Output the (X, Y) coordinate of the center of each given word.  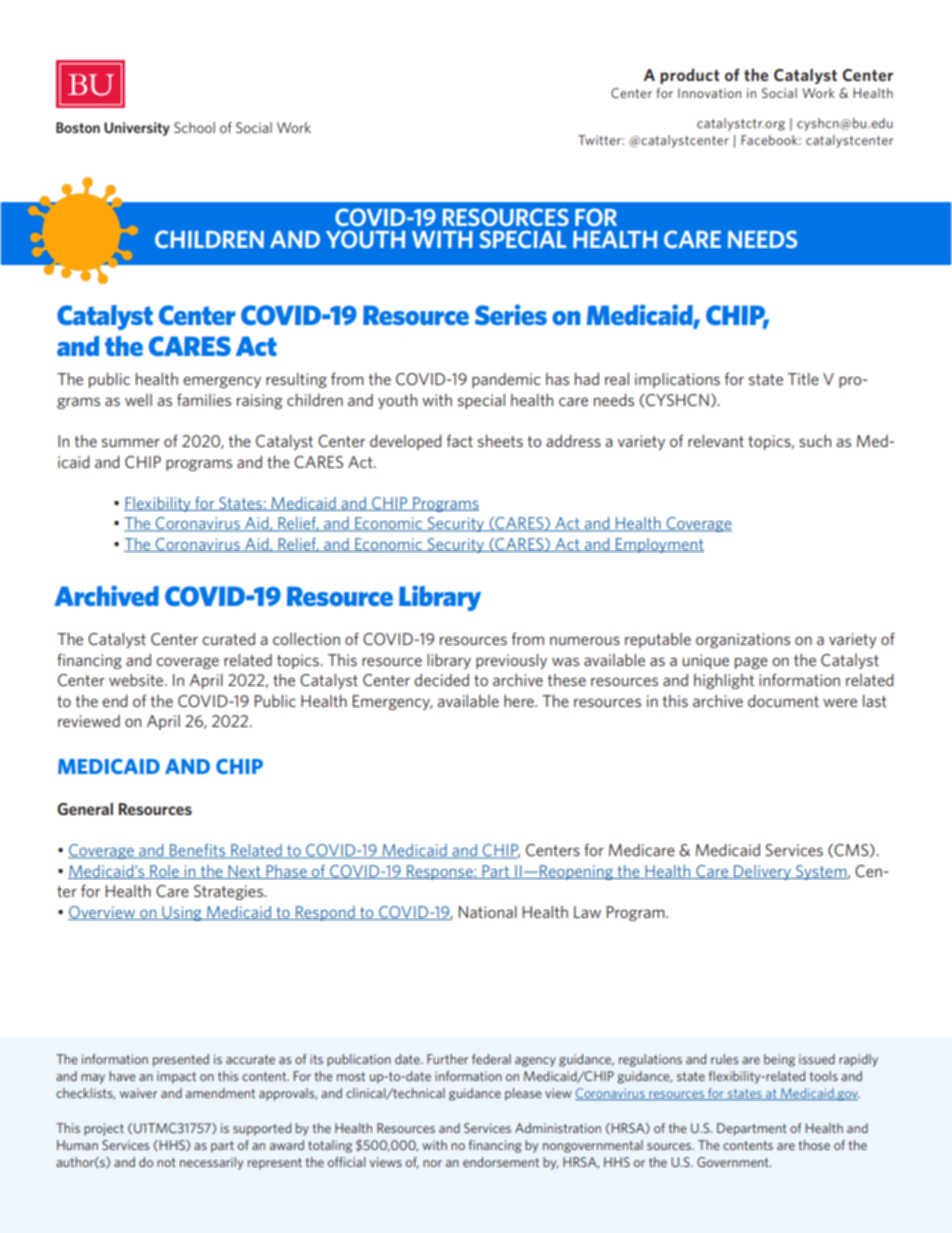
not (166, 1162)
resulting (296, 380)
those (814, 1145)
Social (779, 93)
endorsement (501, 1162)
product (689, 76)
